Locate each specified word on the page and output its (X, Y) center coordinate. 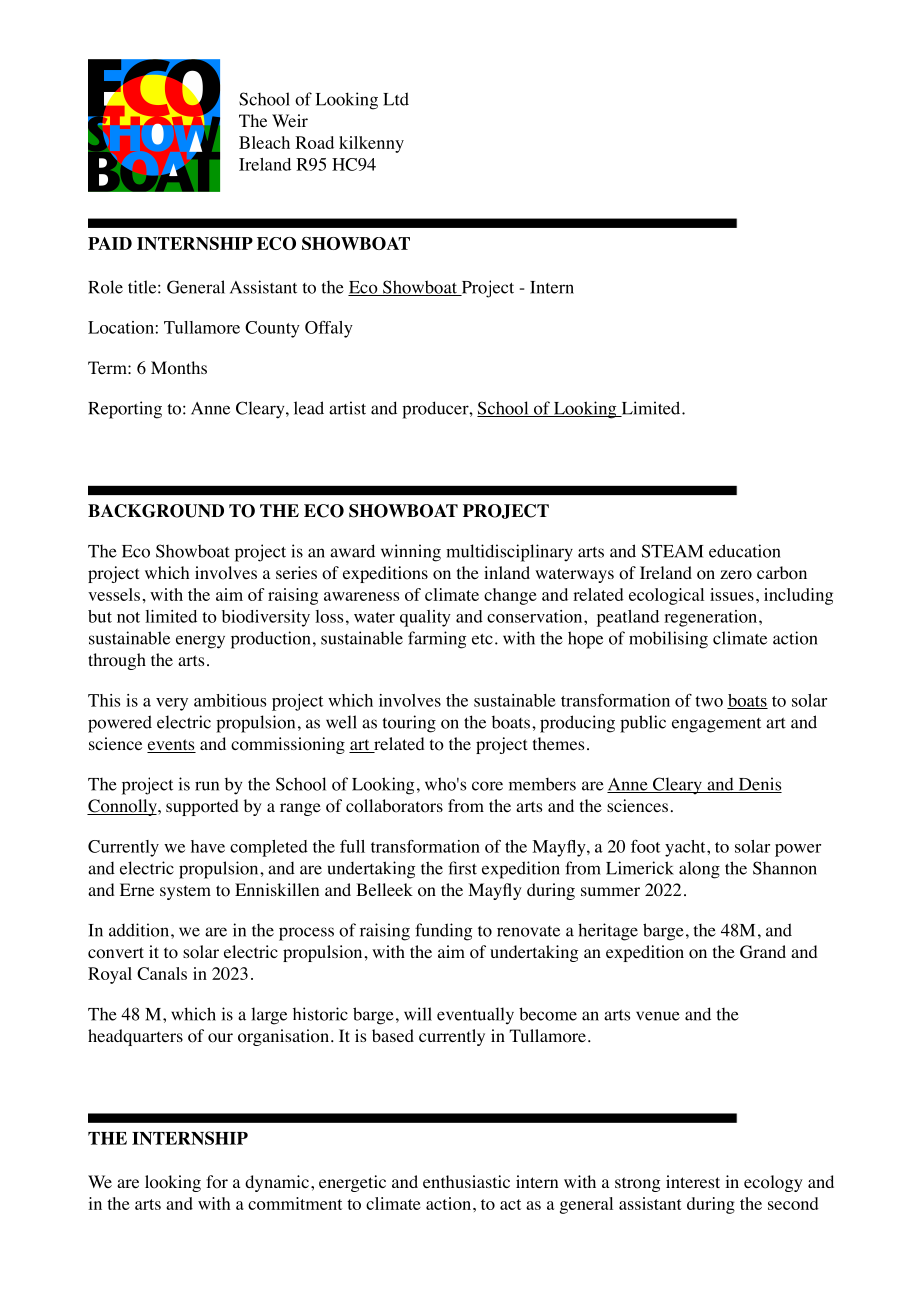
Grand (763, 952)
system (185, 892)
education (745, 551)
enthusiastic (466, 1181)
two (709, 701)
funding (443, 932)
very (172, 704)
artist (347, 408)
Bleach (264, 142)
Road (314, 142)
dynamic (277, 1183)
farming (437, 640)
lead (309, 408)
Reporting (125, 410)
